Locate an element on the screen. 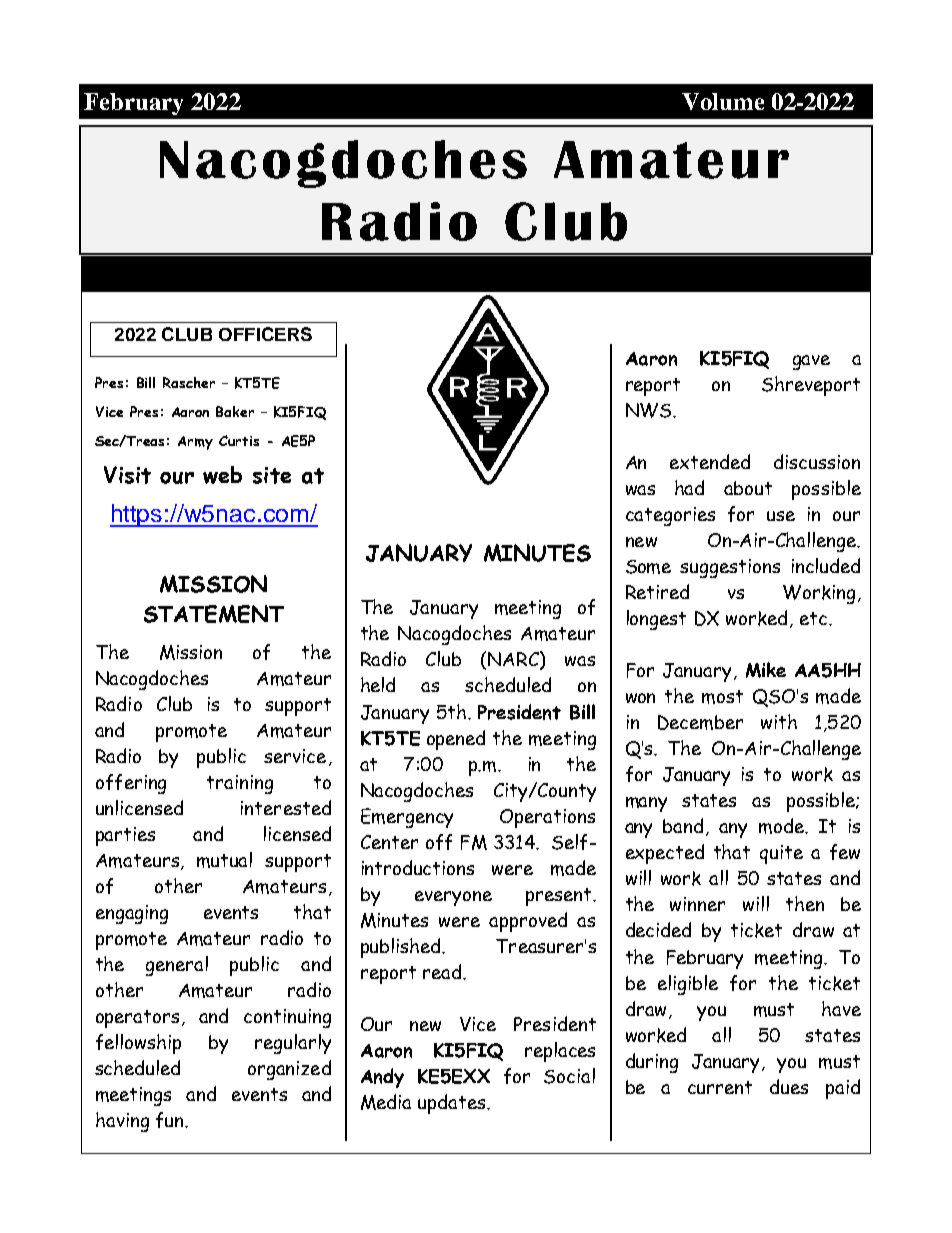  with is located at coordinates (779, 721).
